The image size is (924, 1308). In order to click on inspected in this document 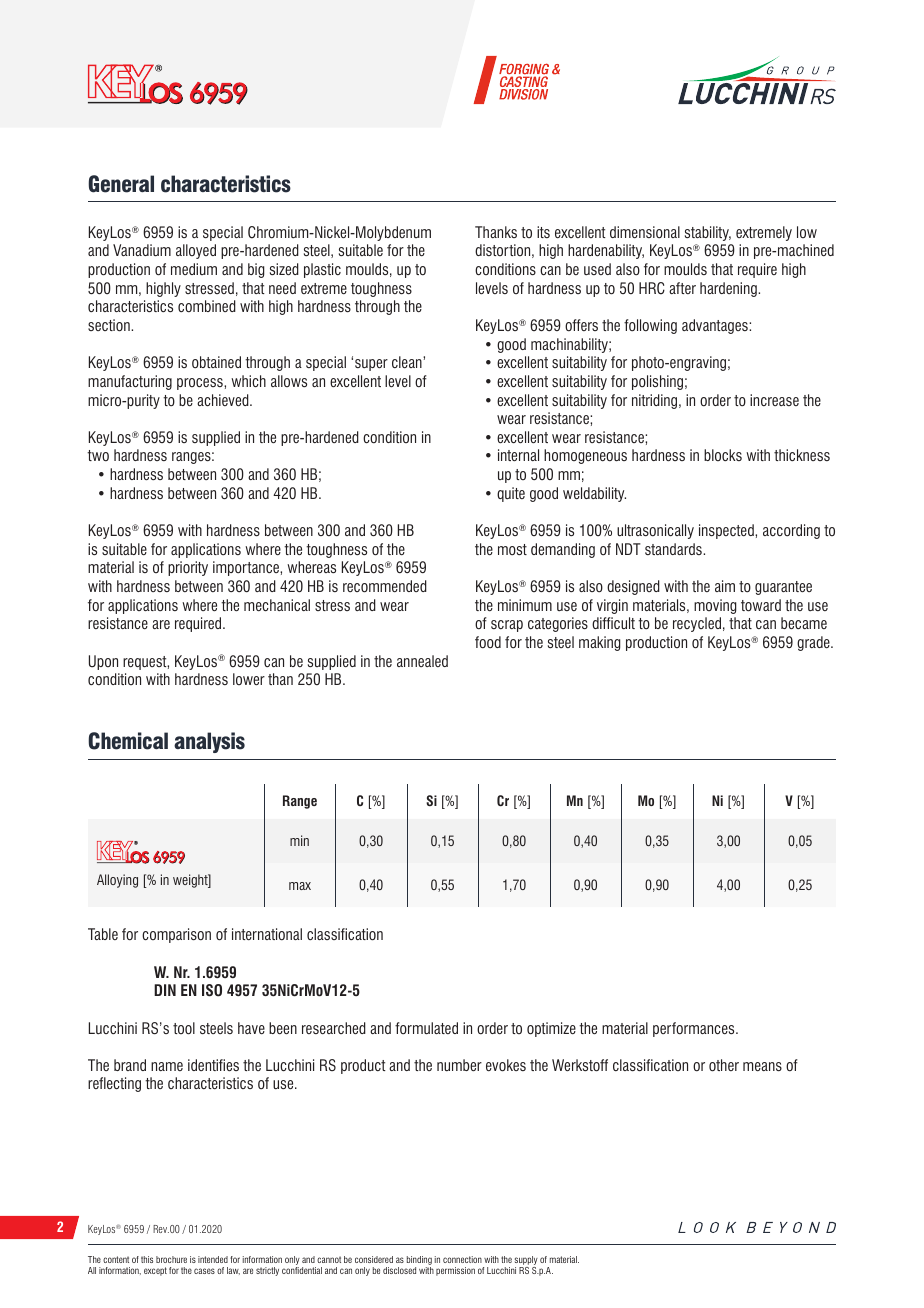, I will do `click(727, 531)`.
